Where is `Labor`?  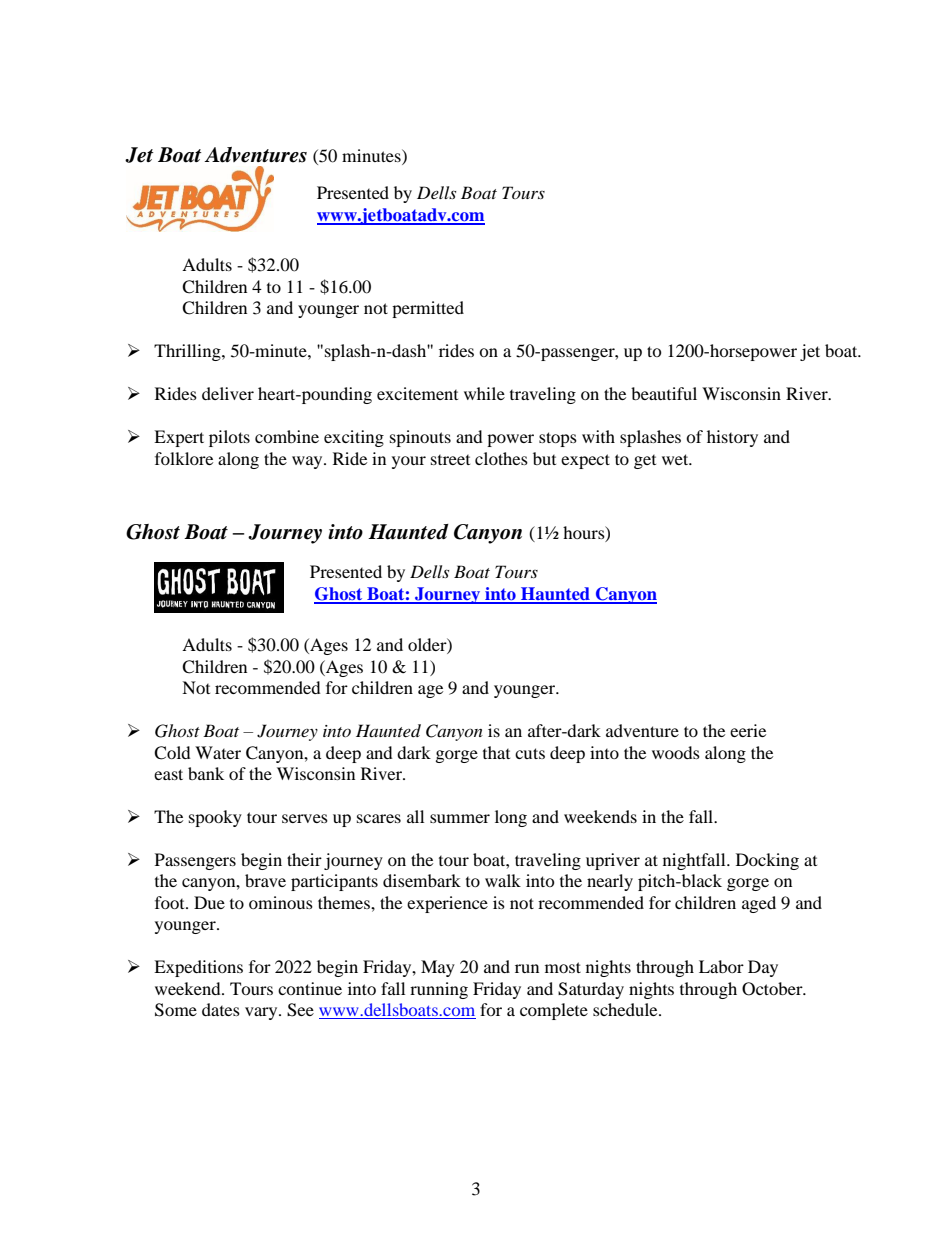
Labor is located at coordinates (721, 966).
